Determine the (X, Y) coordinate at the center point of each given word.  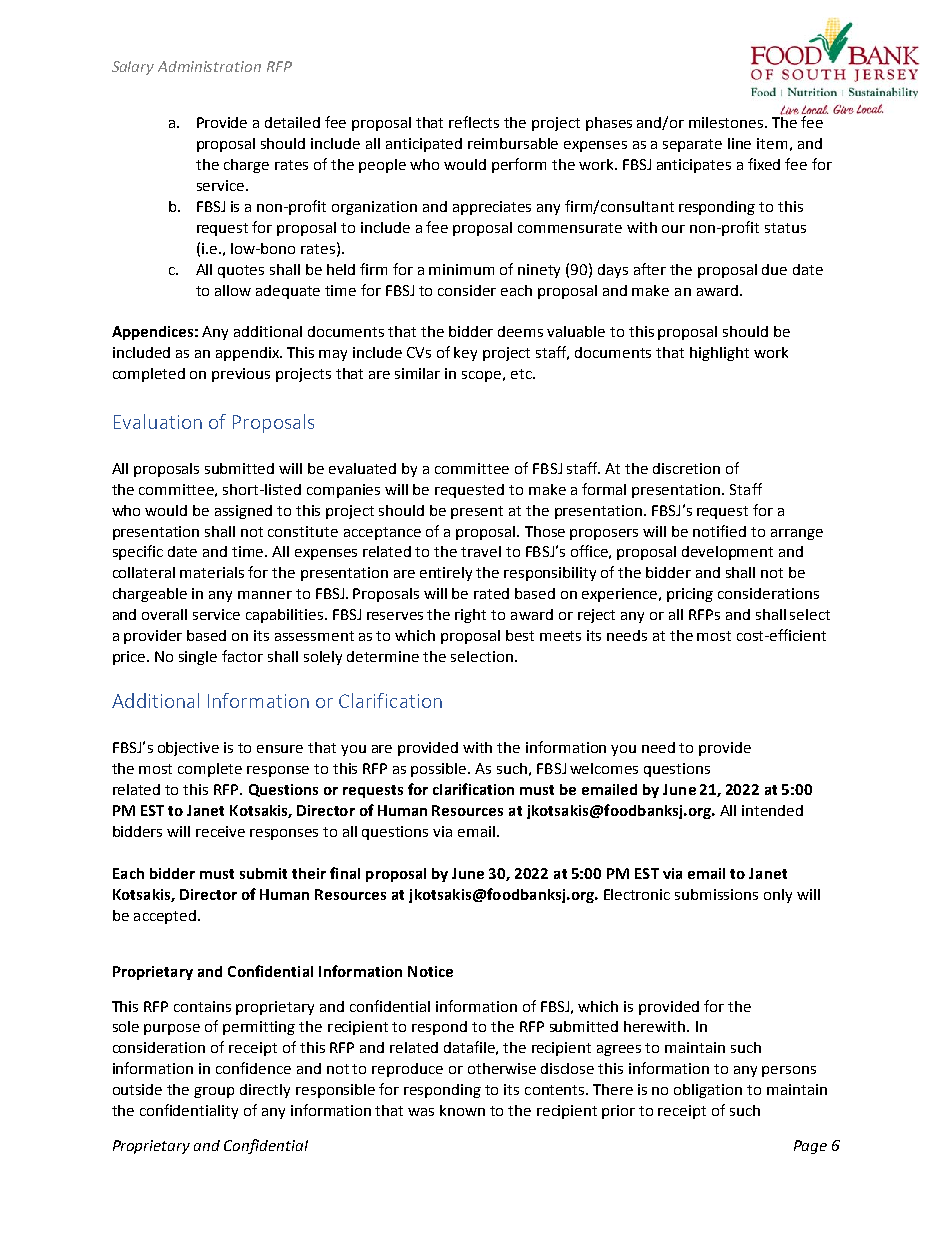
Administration (209, 66)
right (470, 616)
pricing (690, 595)
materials (212, 572)
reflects (474, 122)
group (214, 1092)
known (462, 1110)
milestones (727, 122)
